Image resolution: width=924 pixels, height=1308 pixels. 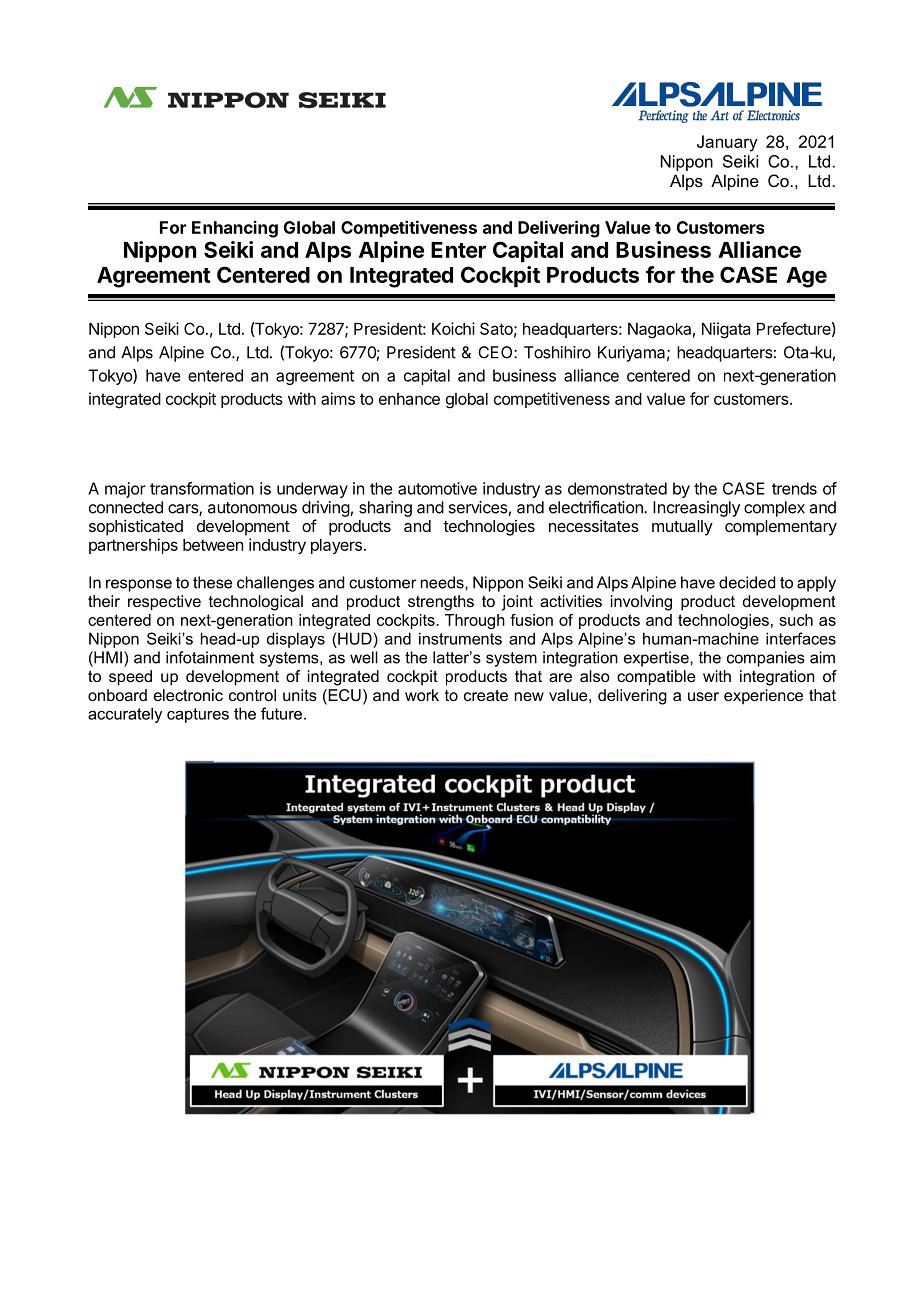 What do you see at coordinates (188, 695) in the page?
I see `electronic` at bounding box center [188, 695].
